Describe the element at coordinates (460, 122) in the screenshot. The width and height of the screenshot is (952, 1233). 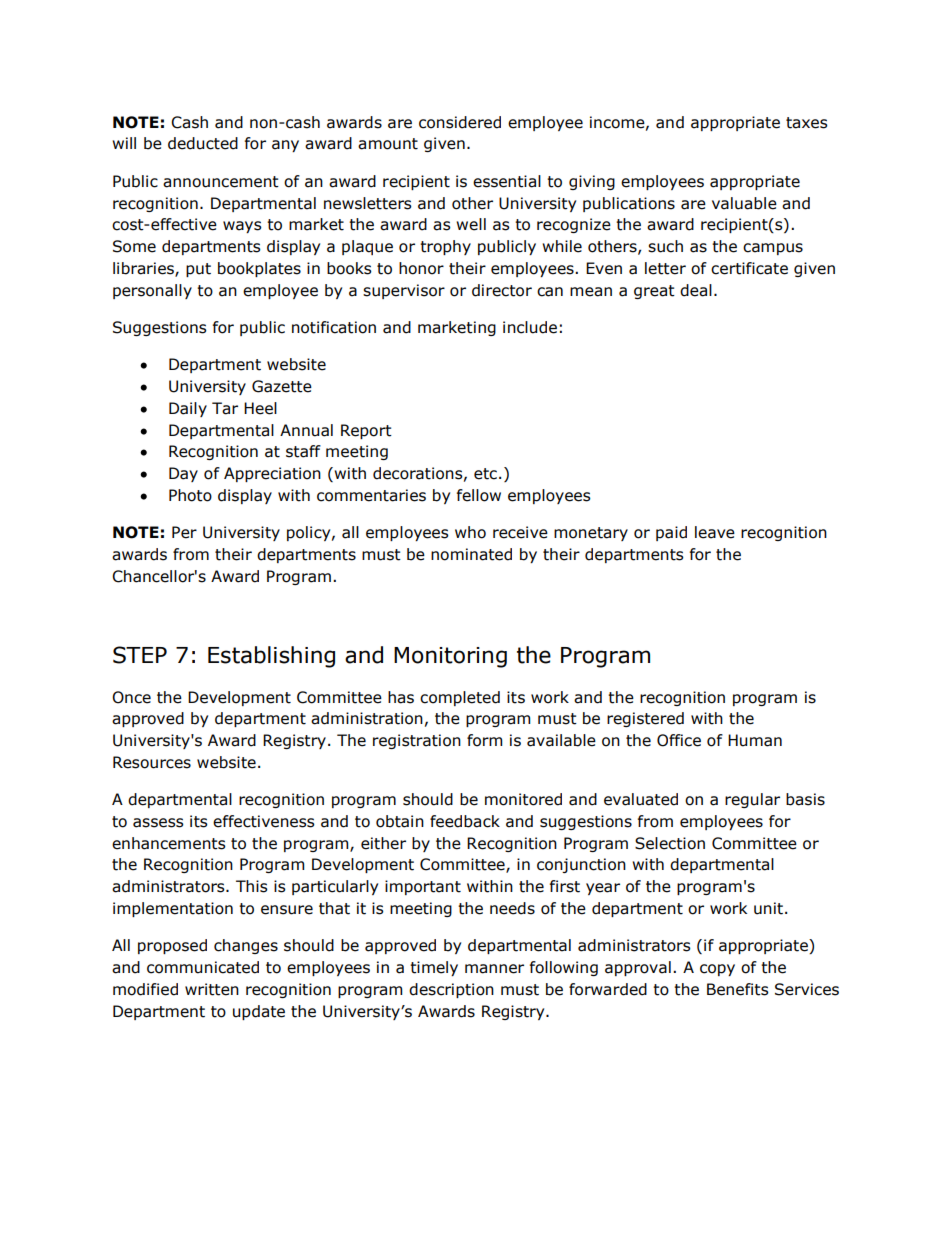
I see `considered` at that location.
